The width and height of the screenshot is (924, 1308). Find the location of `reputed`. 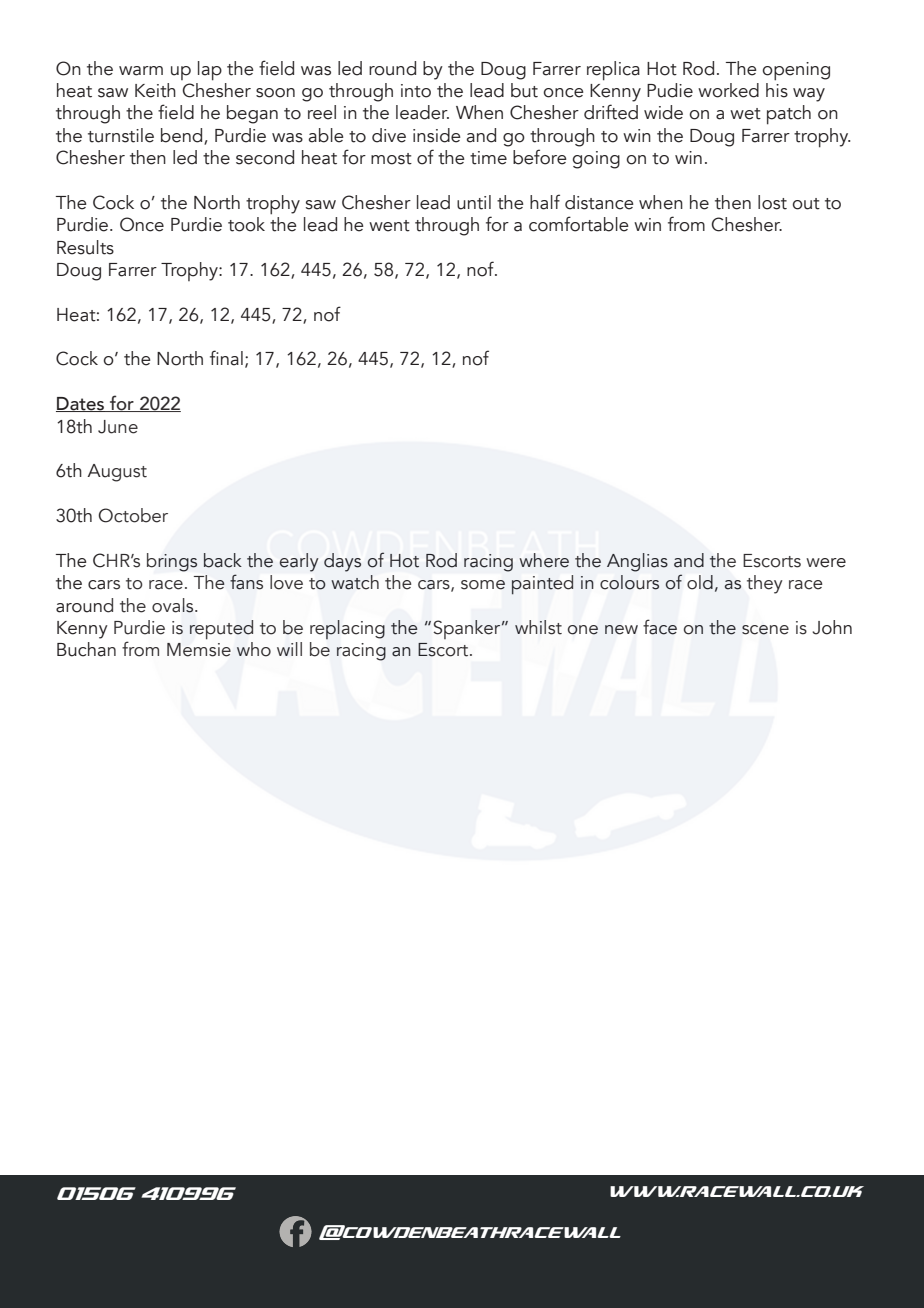

reputed is located at coordinates (221, 629).
